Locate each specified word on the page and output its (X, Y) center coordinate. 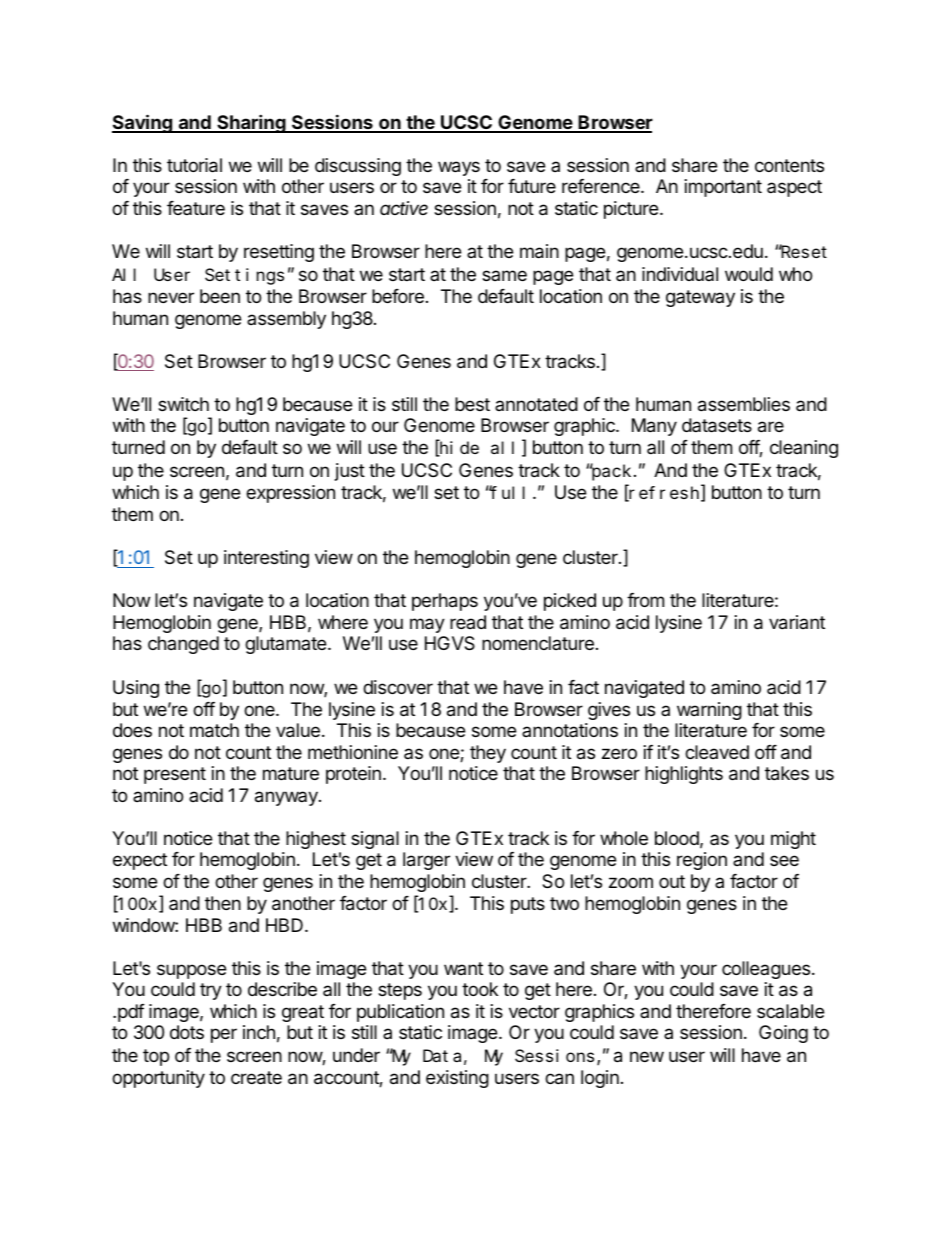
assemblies (744, 404)
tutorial (194, 165)
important (723, 188)
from (645, 600)
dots (187, 1032)
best (472, 404)
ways (459, 168)
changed (183, 645)
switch (183, 404)
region (702, 861)
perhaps (445, 602)
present (175, 775)
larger (426, 861)
